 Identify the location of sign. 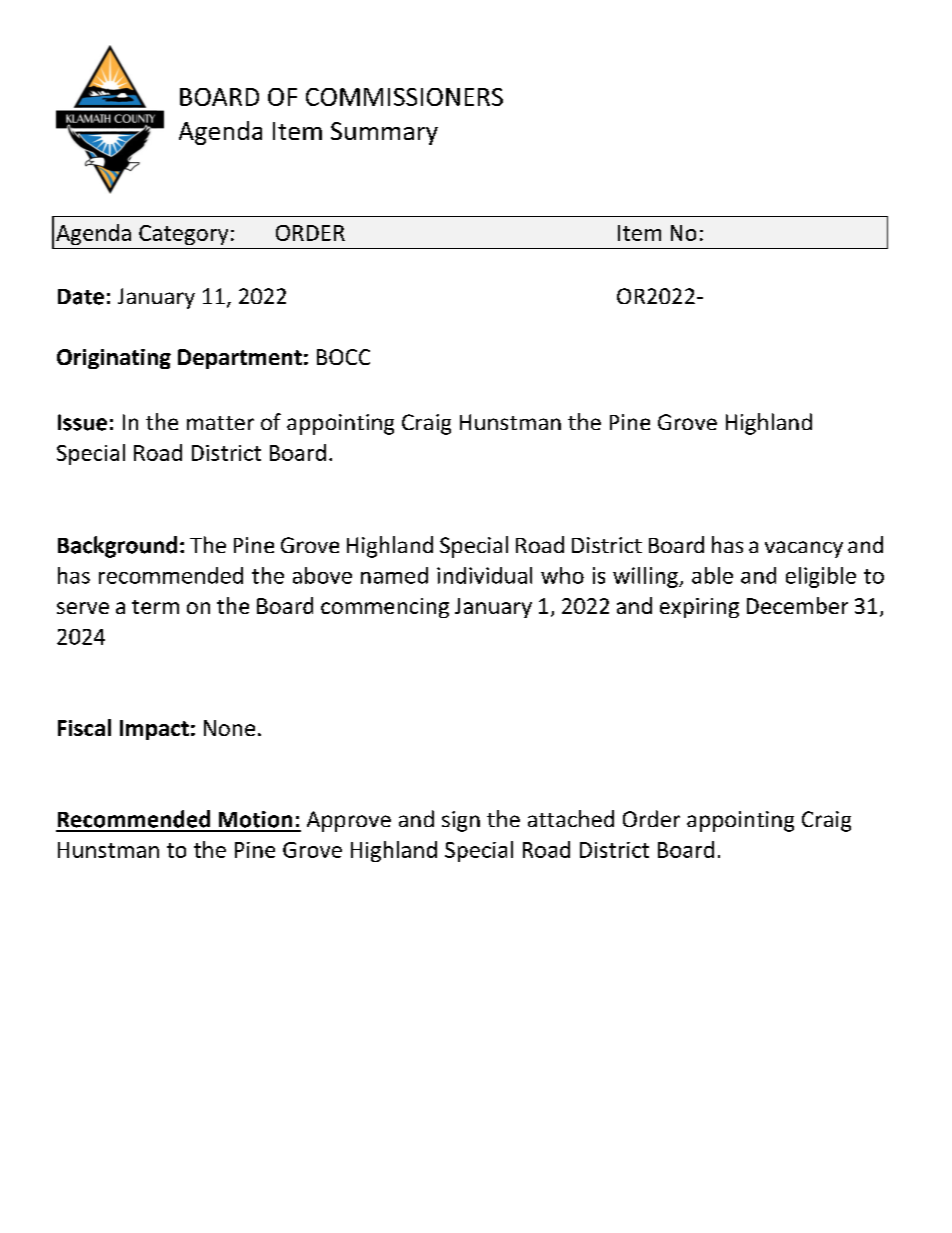
(461, 821).
